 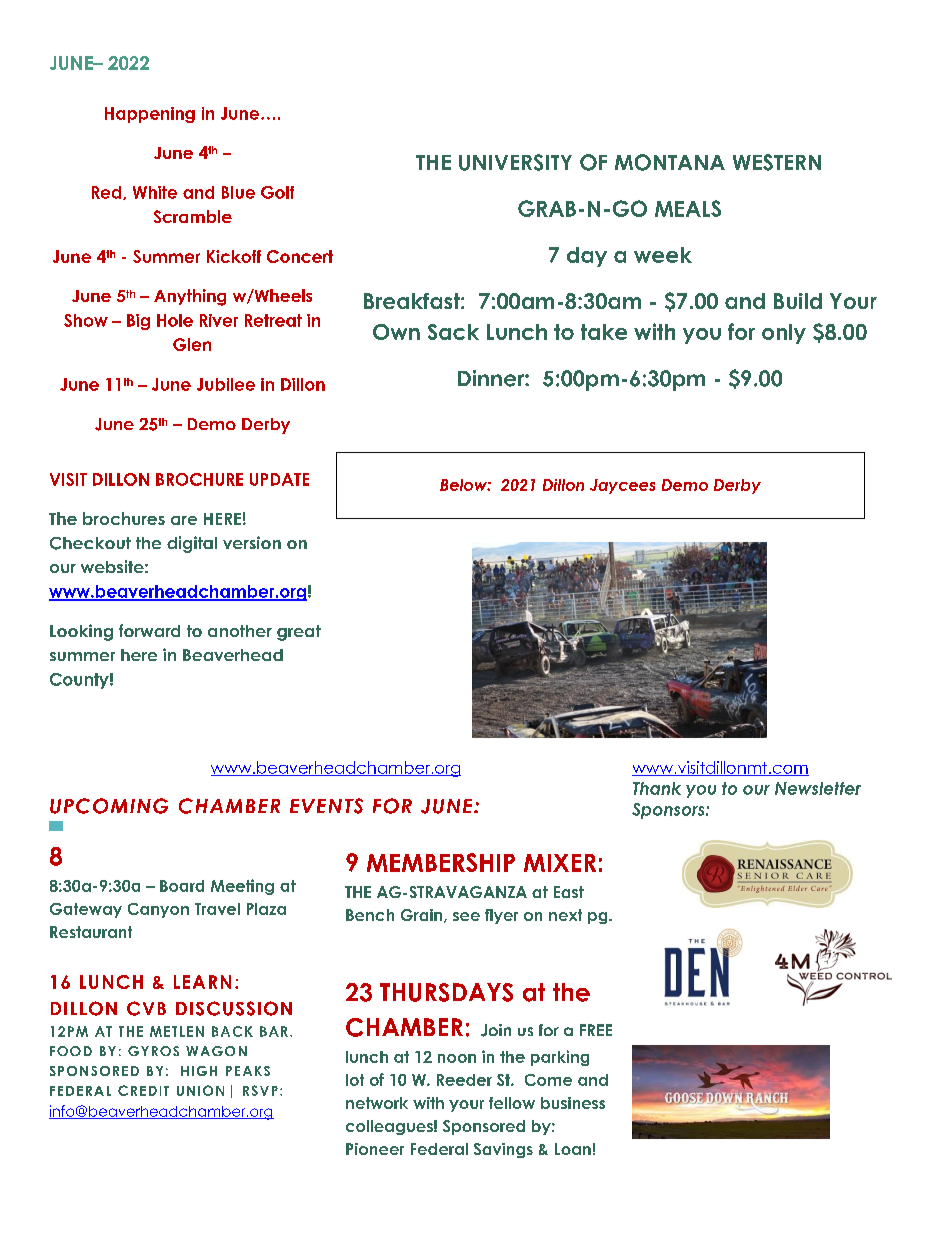 What do you see at coordinates (777, 162) in the page?
I see `WESTERN` at bounding box center [777, 162].
